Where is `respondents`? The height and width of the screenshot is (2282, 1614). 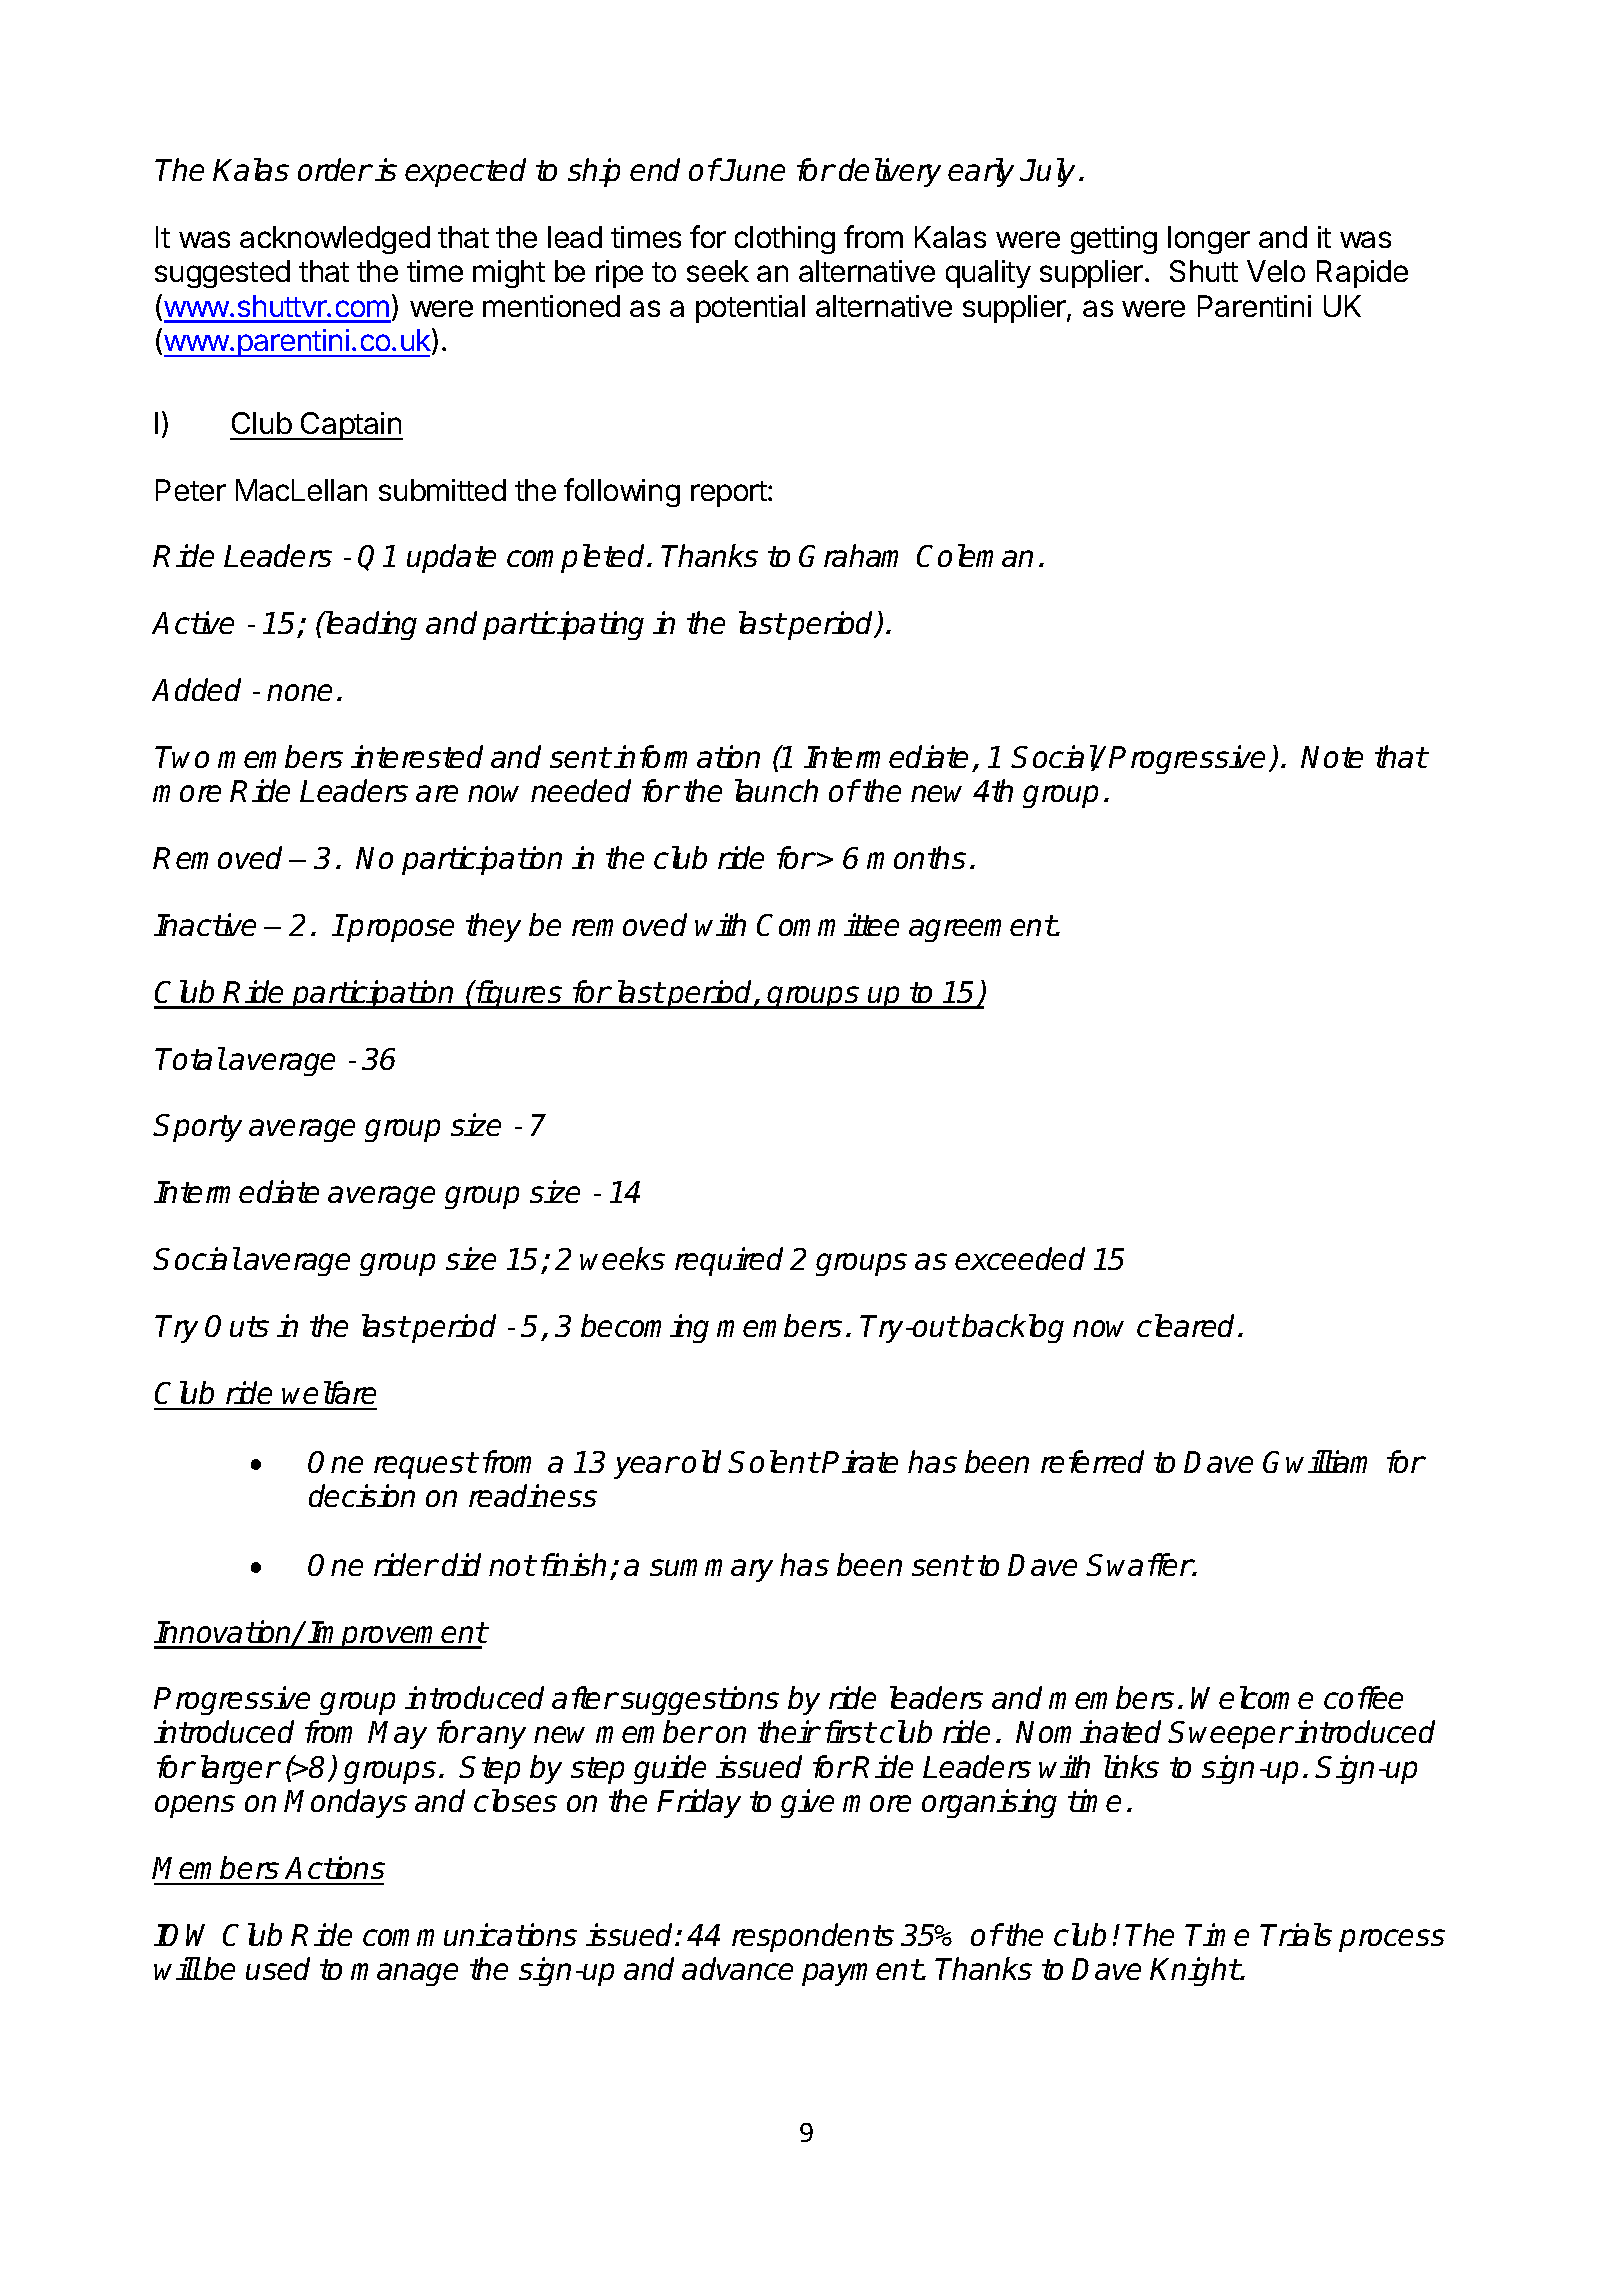
respondents is located at coordinates (813, 1937).
